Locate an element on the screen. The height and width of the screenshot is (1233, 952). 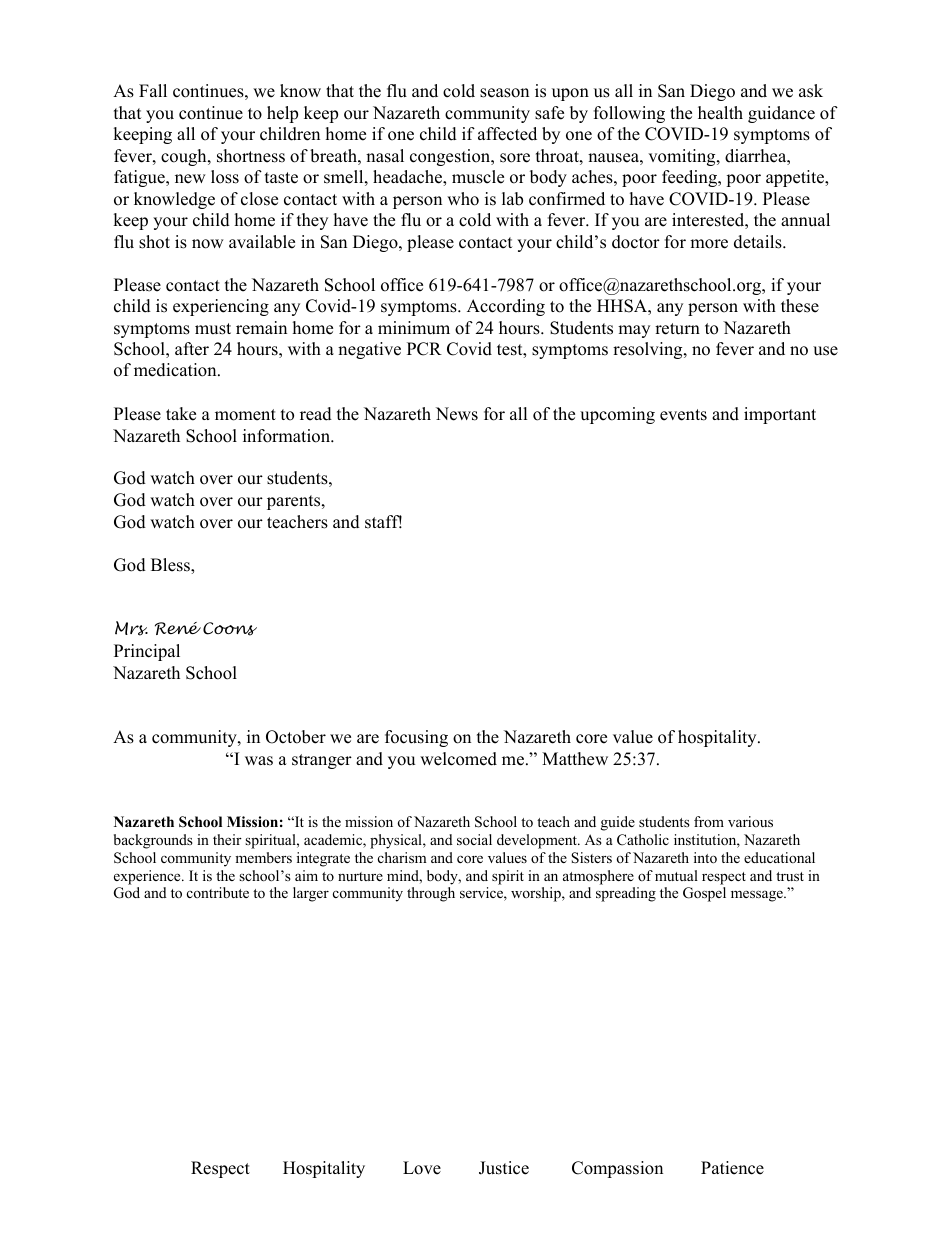
medication is located at coordinates (176, 370).
